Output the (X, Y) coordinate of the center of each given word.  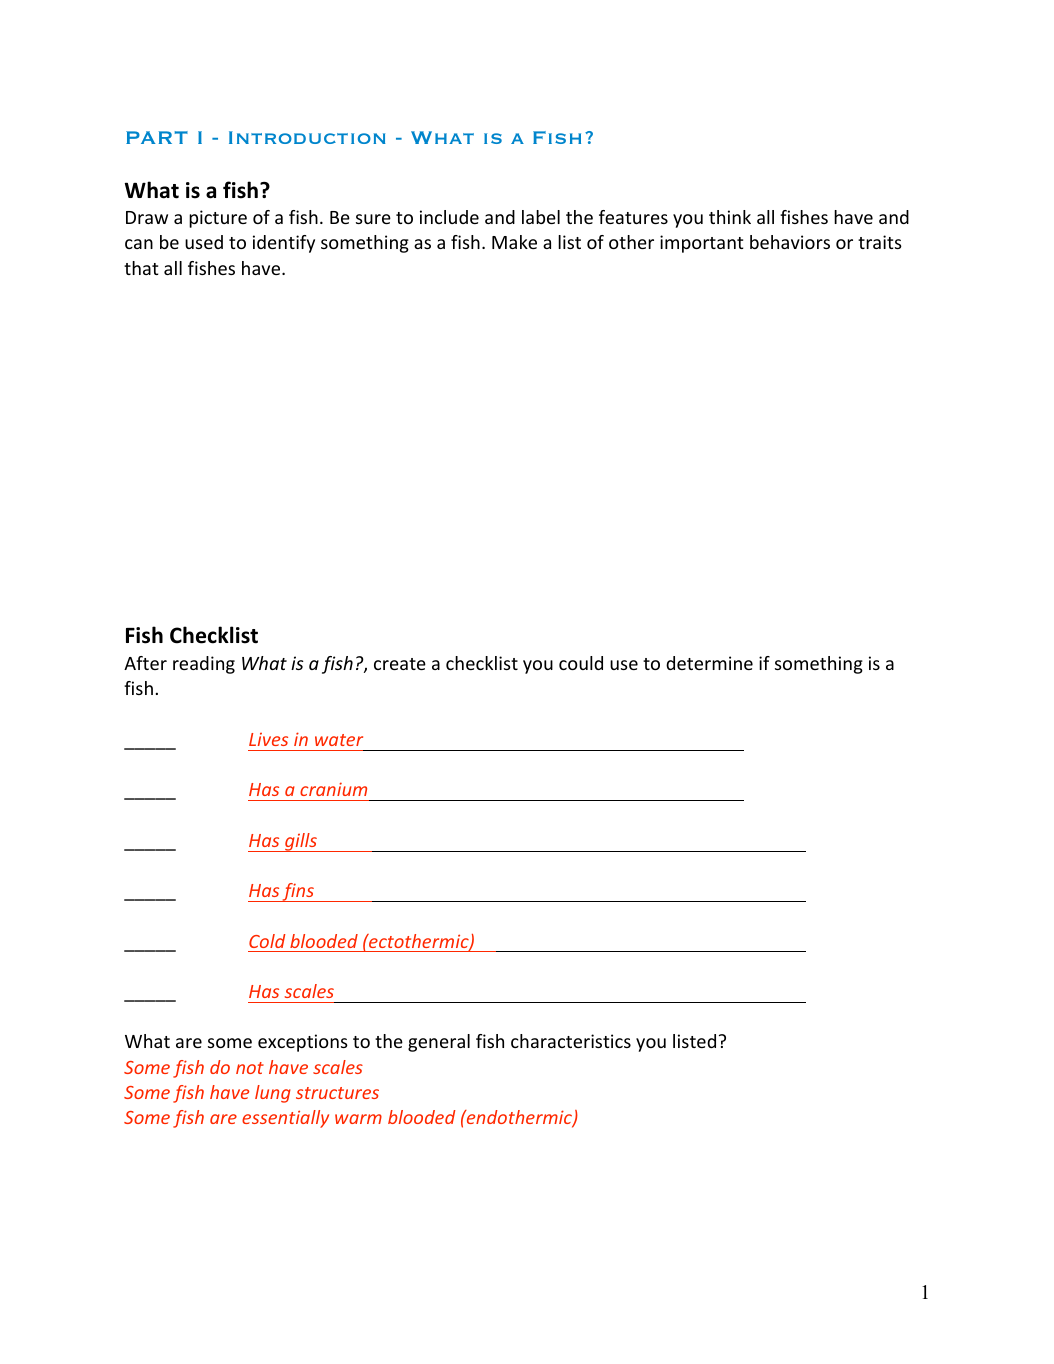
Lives (268, 739)
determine (709, 663)
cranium (333, 789)
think (730, 217)
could (581, 663)
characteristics (571, 1041)
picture (218, 219)
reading (204, 665)
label (541, 217)
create (400, 664)
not (250, 1068)
